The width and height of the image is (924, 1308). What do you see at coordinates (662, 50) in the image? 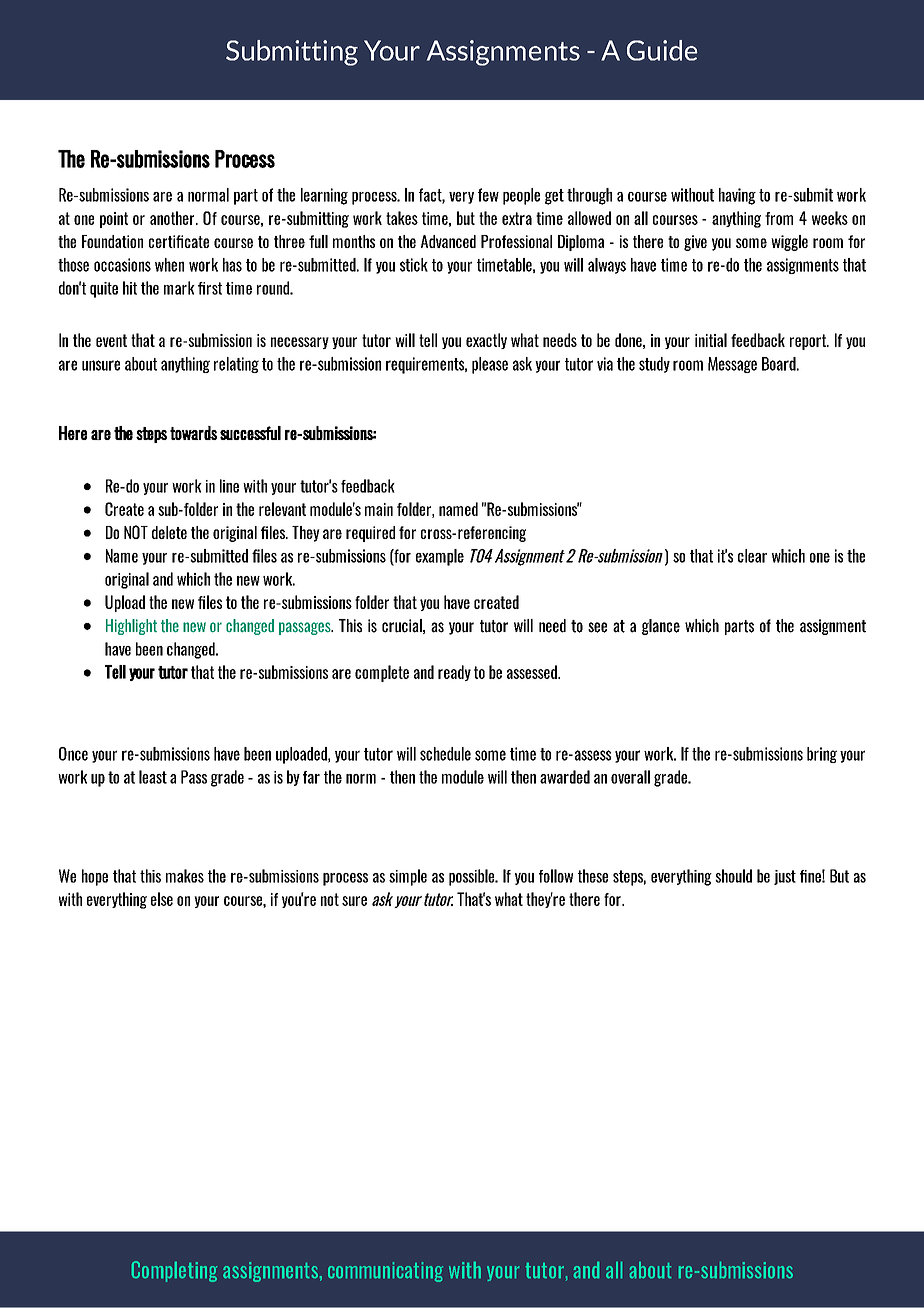
I see `Guide` at bounding box center [662, 50].
